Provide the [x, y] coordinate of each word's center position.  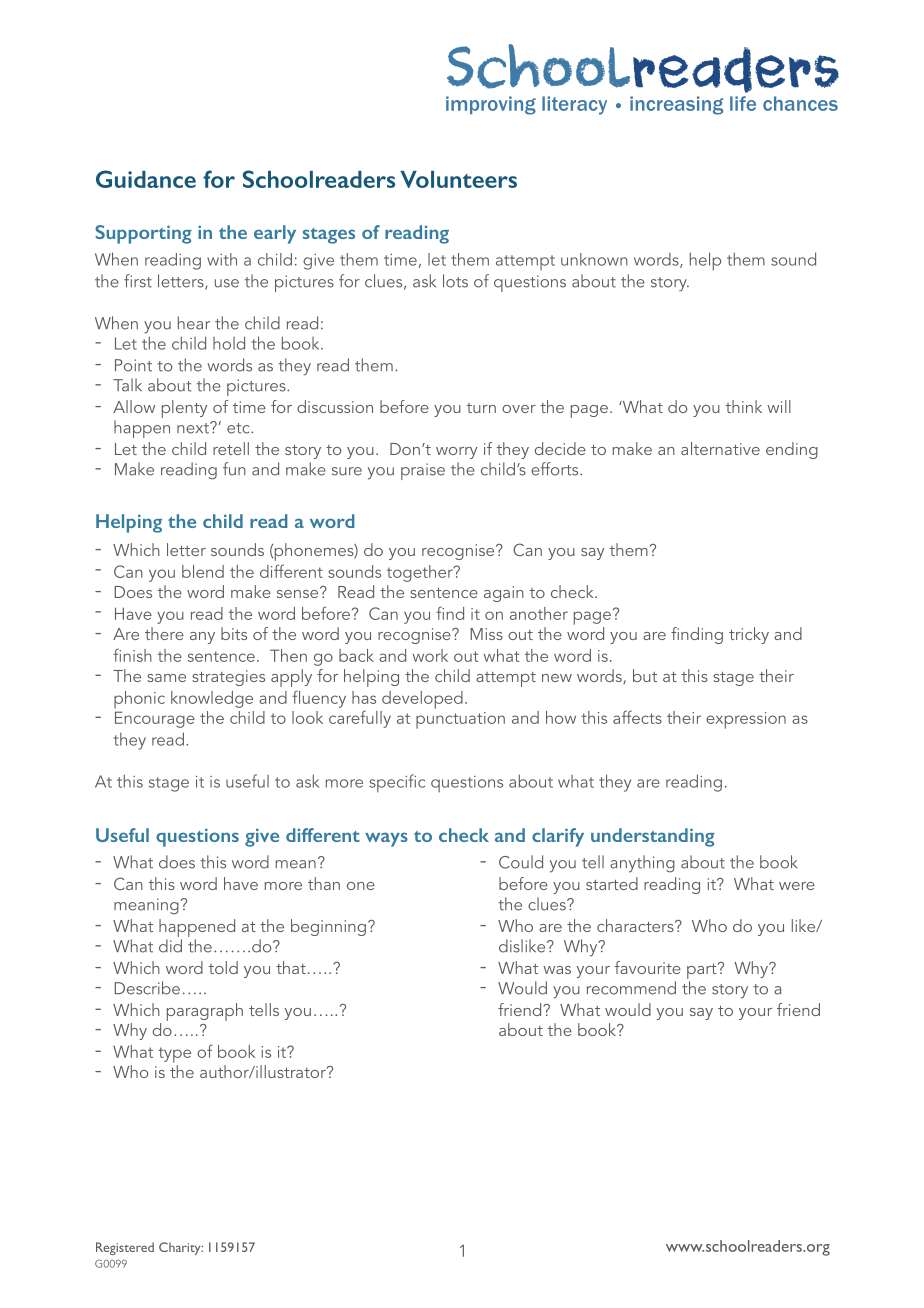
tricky [749, 635]
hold [229, 343]
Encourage [155, 719]
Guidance [146, 179]
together [421, 573]
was [557, 970]
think [744, 406]
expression [746, 720]
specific [397, 783]
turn [481, 408]
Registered [125, 1248]
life [743, 103]
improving [491, 105]
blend [203, 571]
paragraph [205, 1012]
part [703, 970]
